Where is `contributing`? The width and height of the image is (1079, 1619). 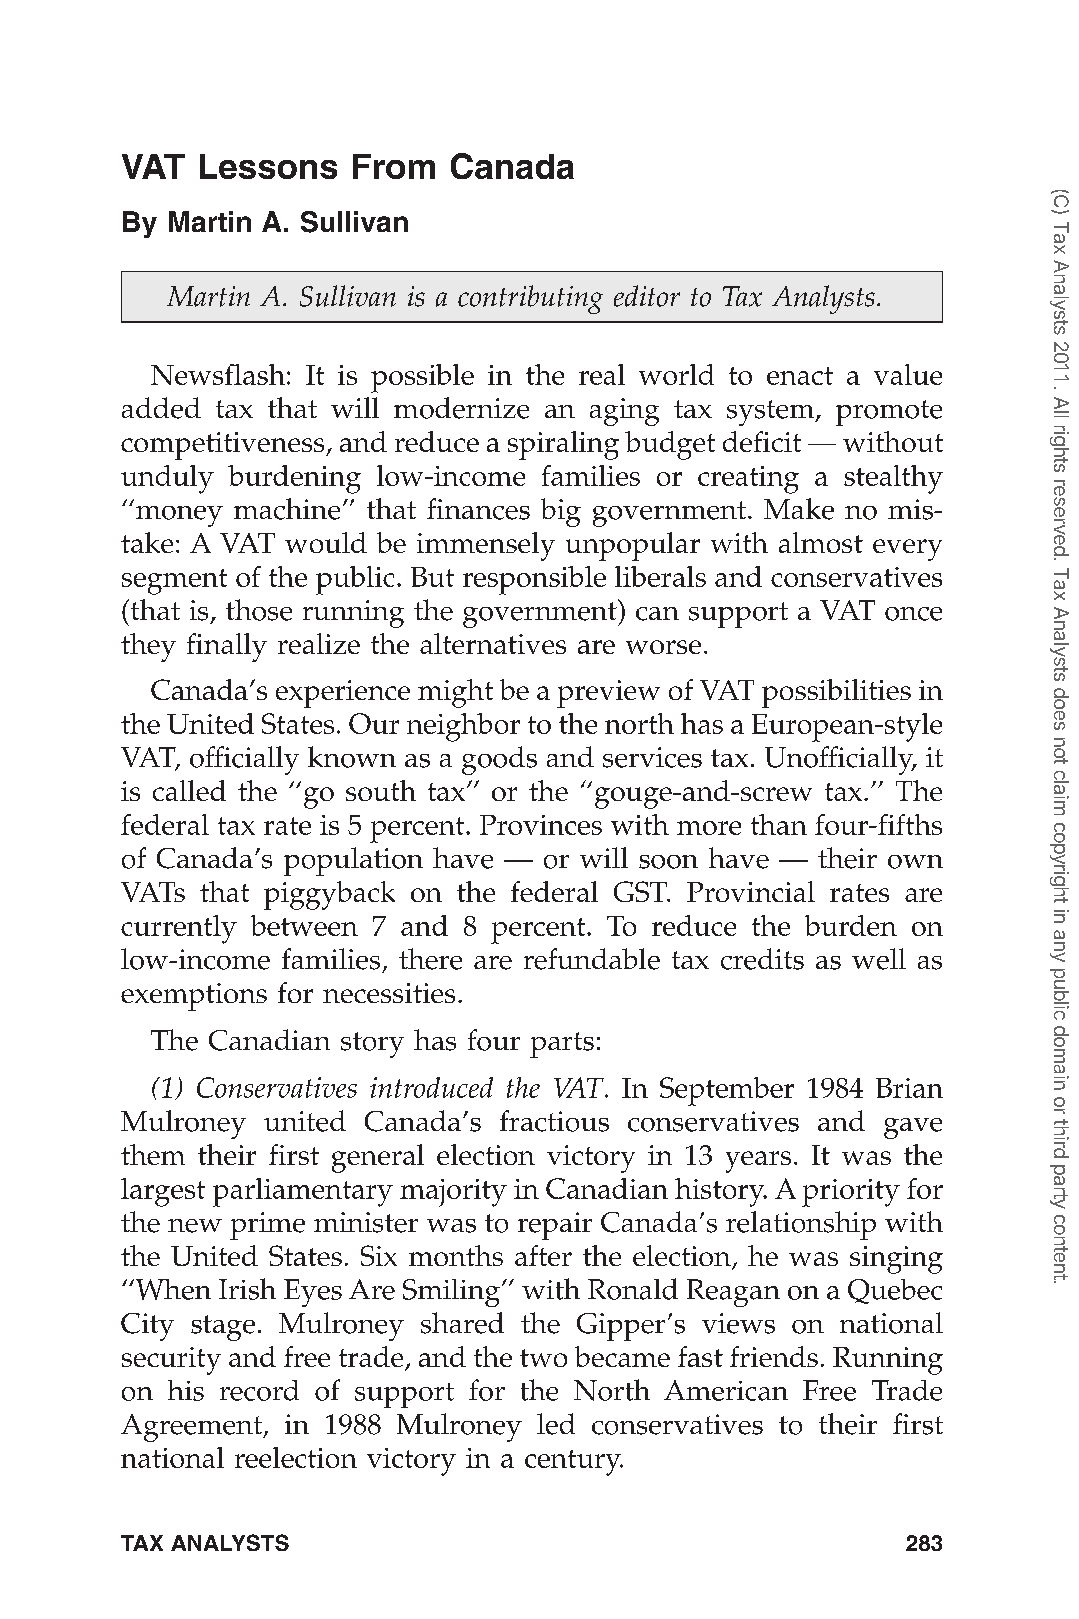
contributing is located at coordinates (530, 299).
